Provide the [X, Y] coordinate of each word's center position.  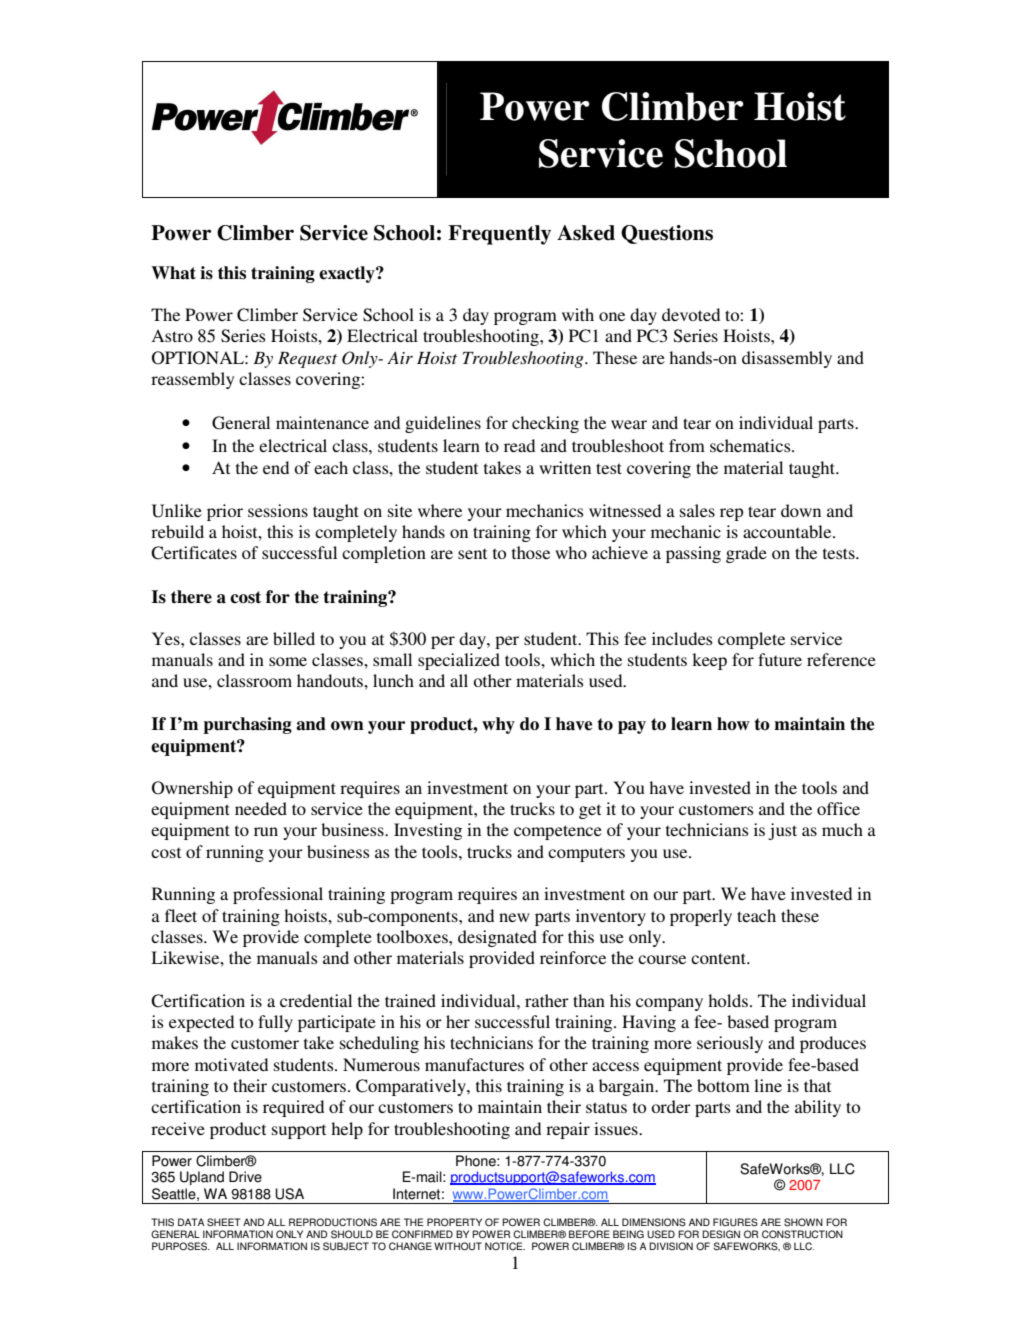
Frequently [499, 235]
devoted [691, 314]
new [514, 917]
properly [701, 917]
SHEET [223, 1222]
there [191, 597]
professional [278, 895]
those [531, 552]
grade [746, 554]
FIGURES [735, 1222]
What [173, 273]
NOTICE [505, 1246]
